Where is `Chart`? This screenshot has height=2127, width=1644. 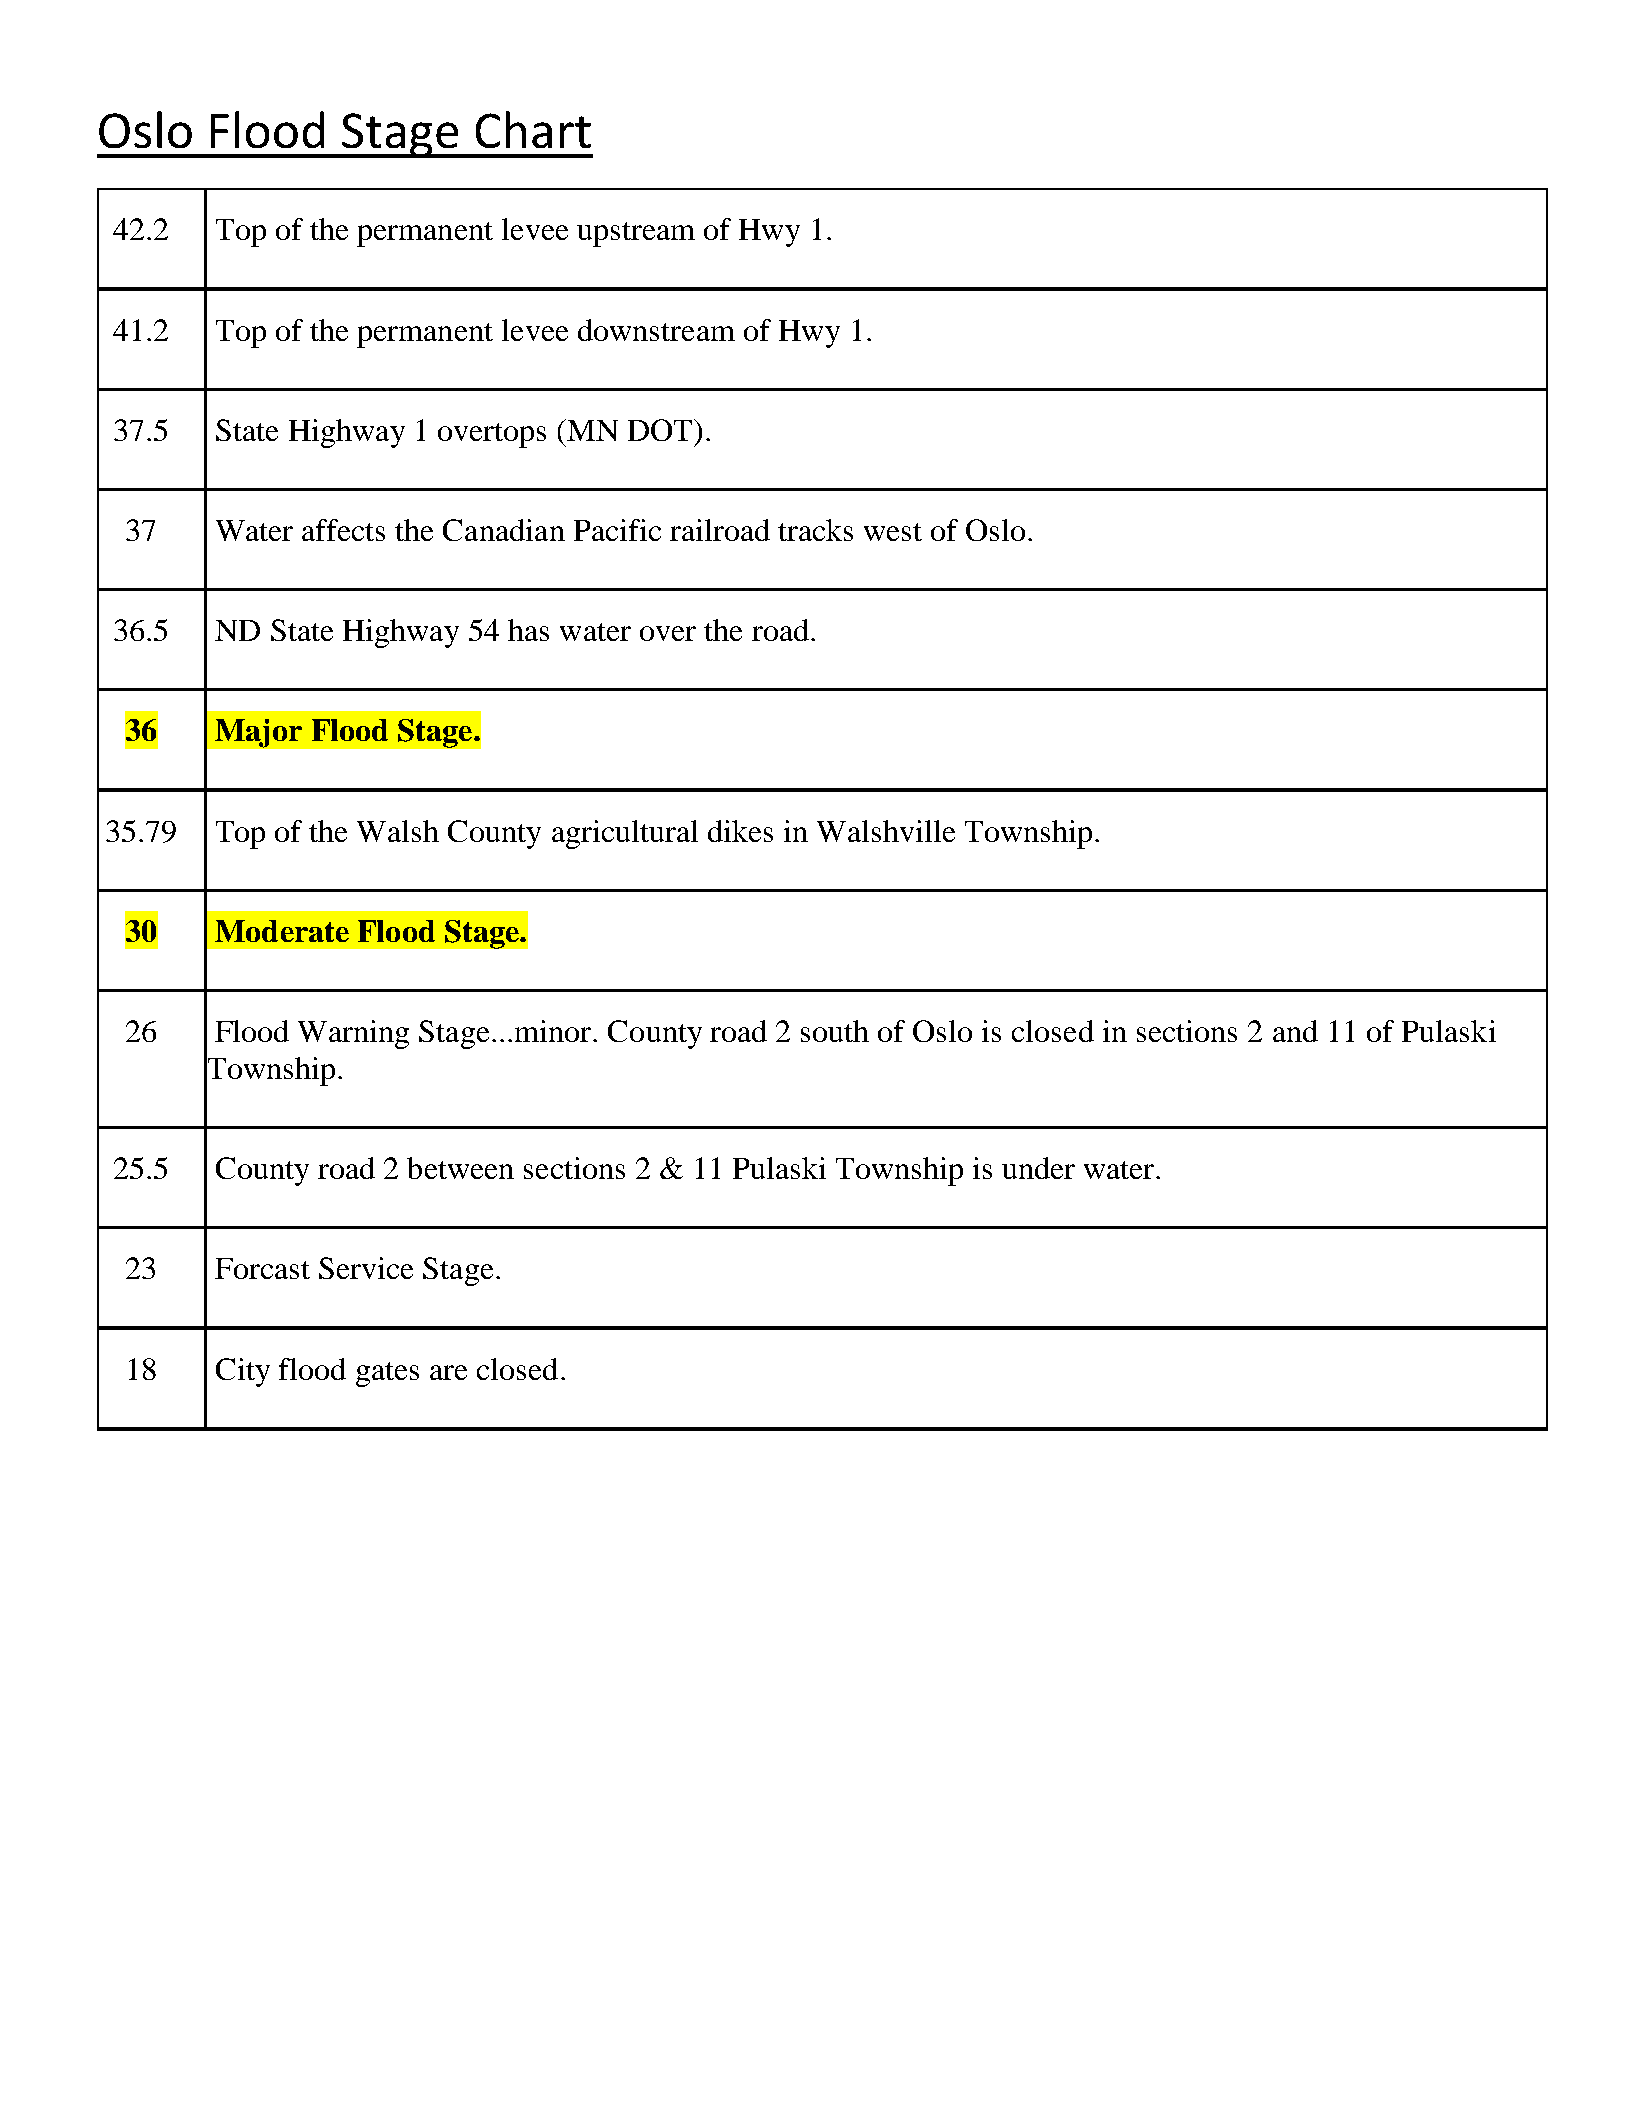 Chart is located at coordinates (533, 129).
